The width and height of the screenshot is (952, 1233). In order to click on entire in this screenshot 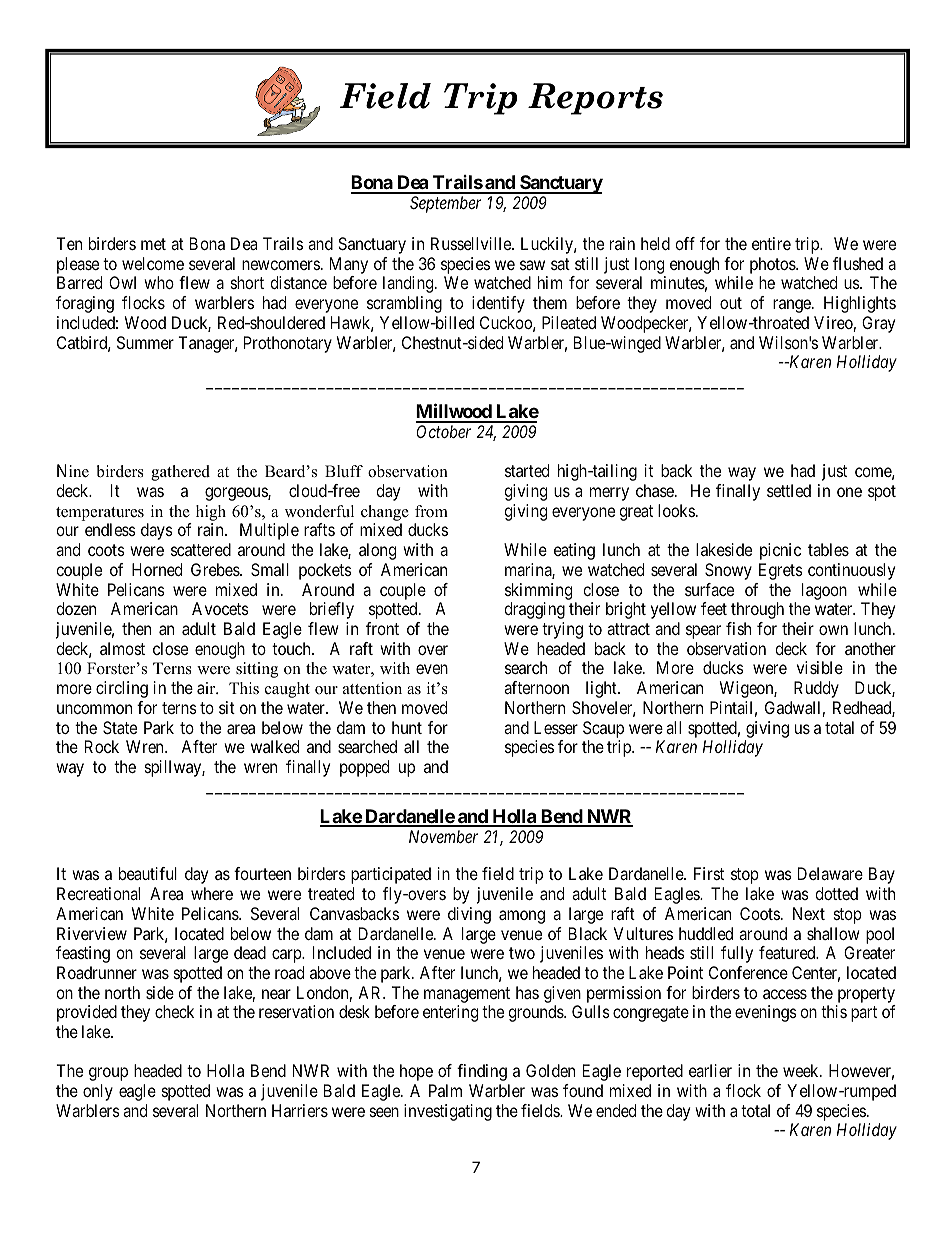, I will do `click(771, 243)`.
